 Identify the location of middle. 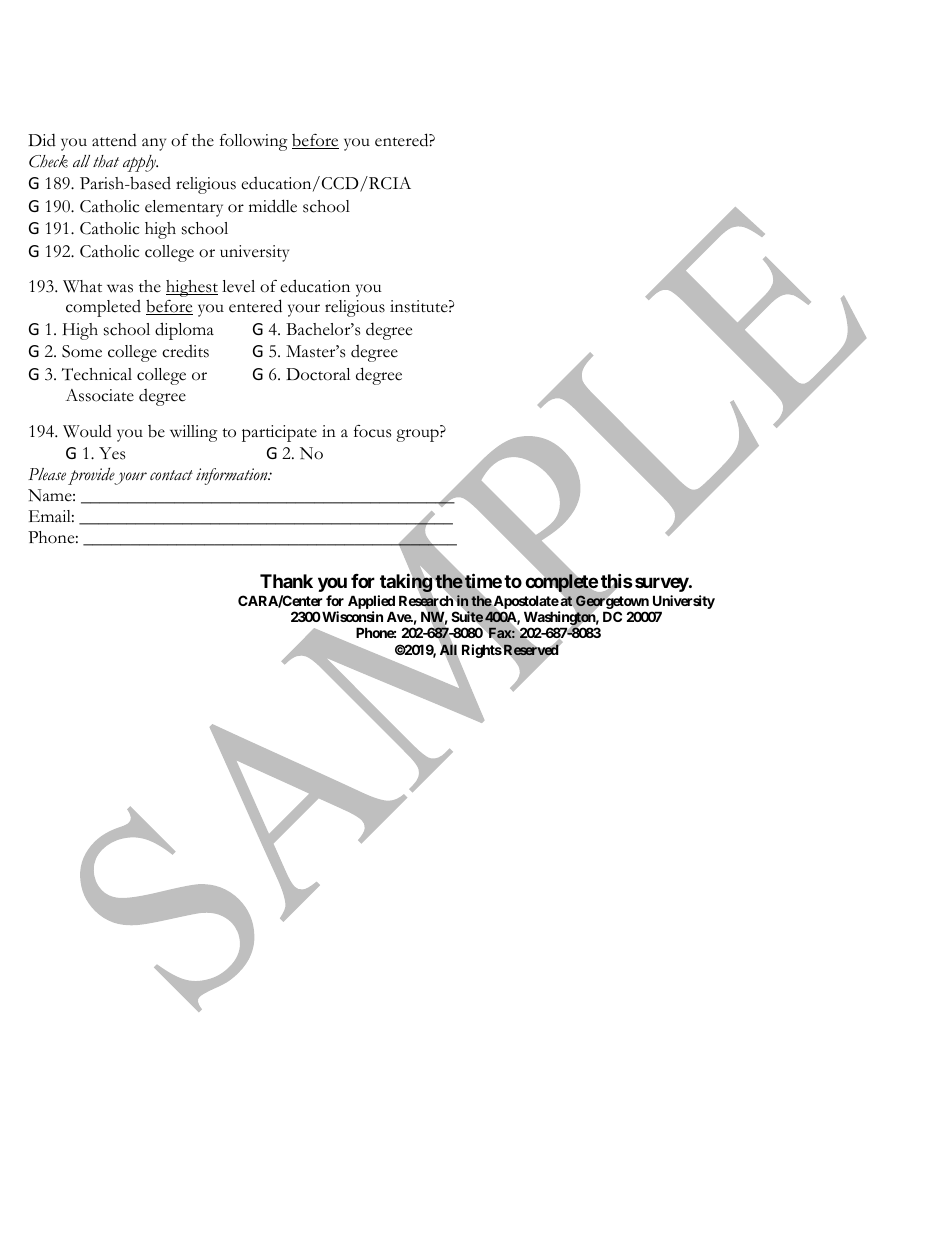
(273, 206).
